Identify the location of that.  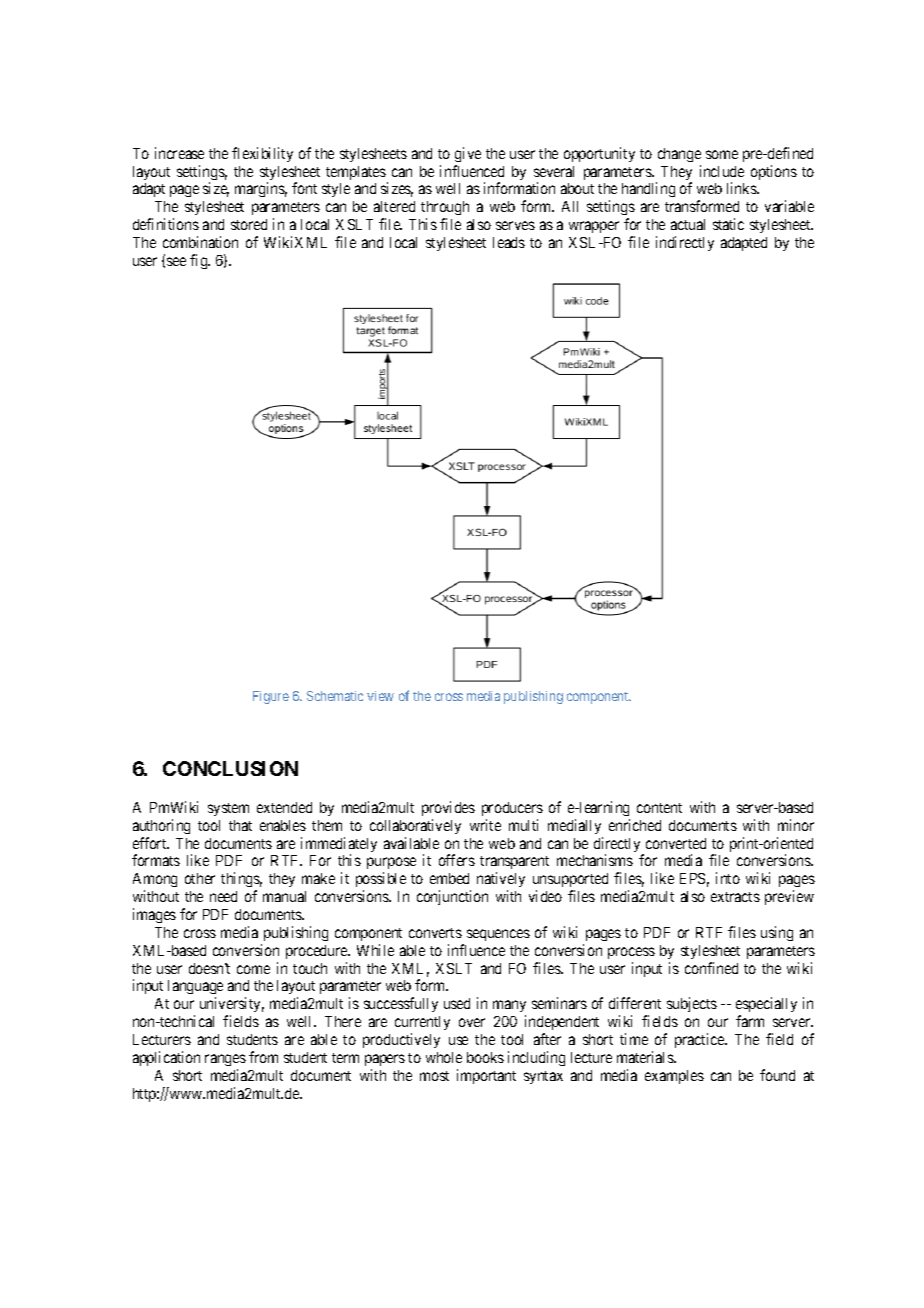
(240, 825).
